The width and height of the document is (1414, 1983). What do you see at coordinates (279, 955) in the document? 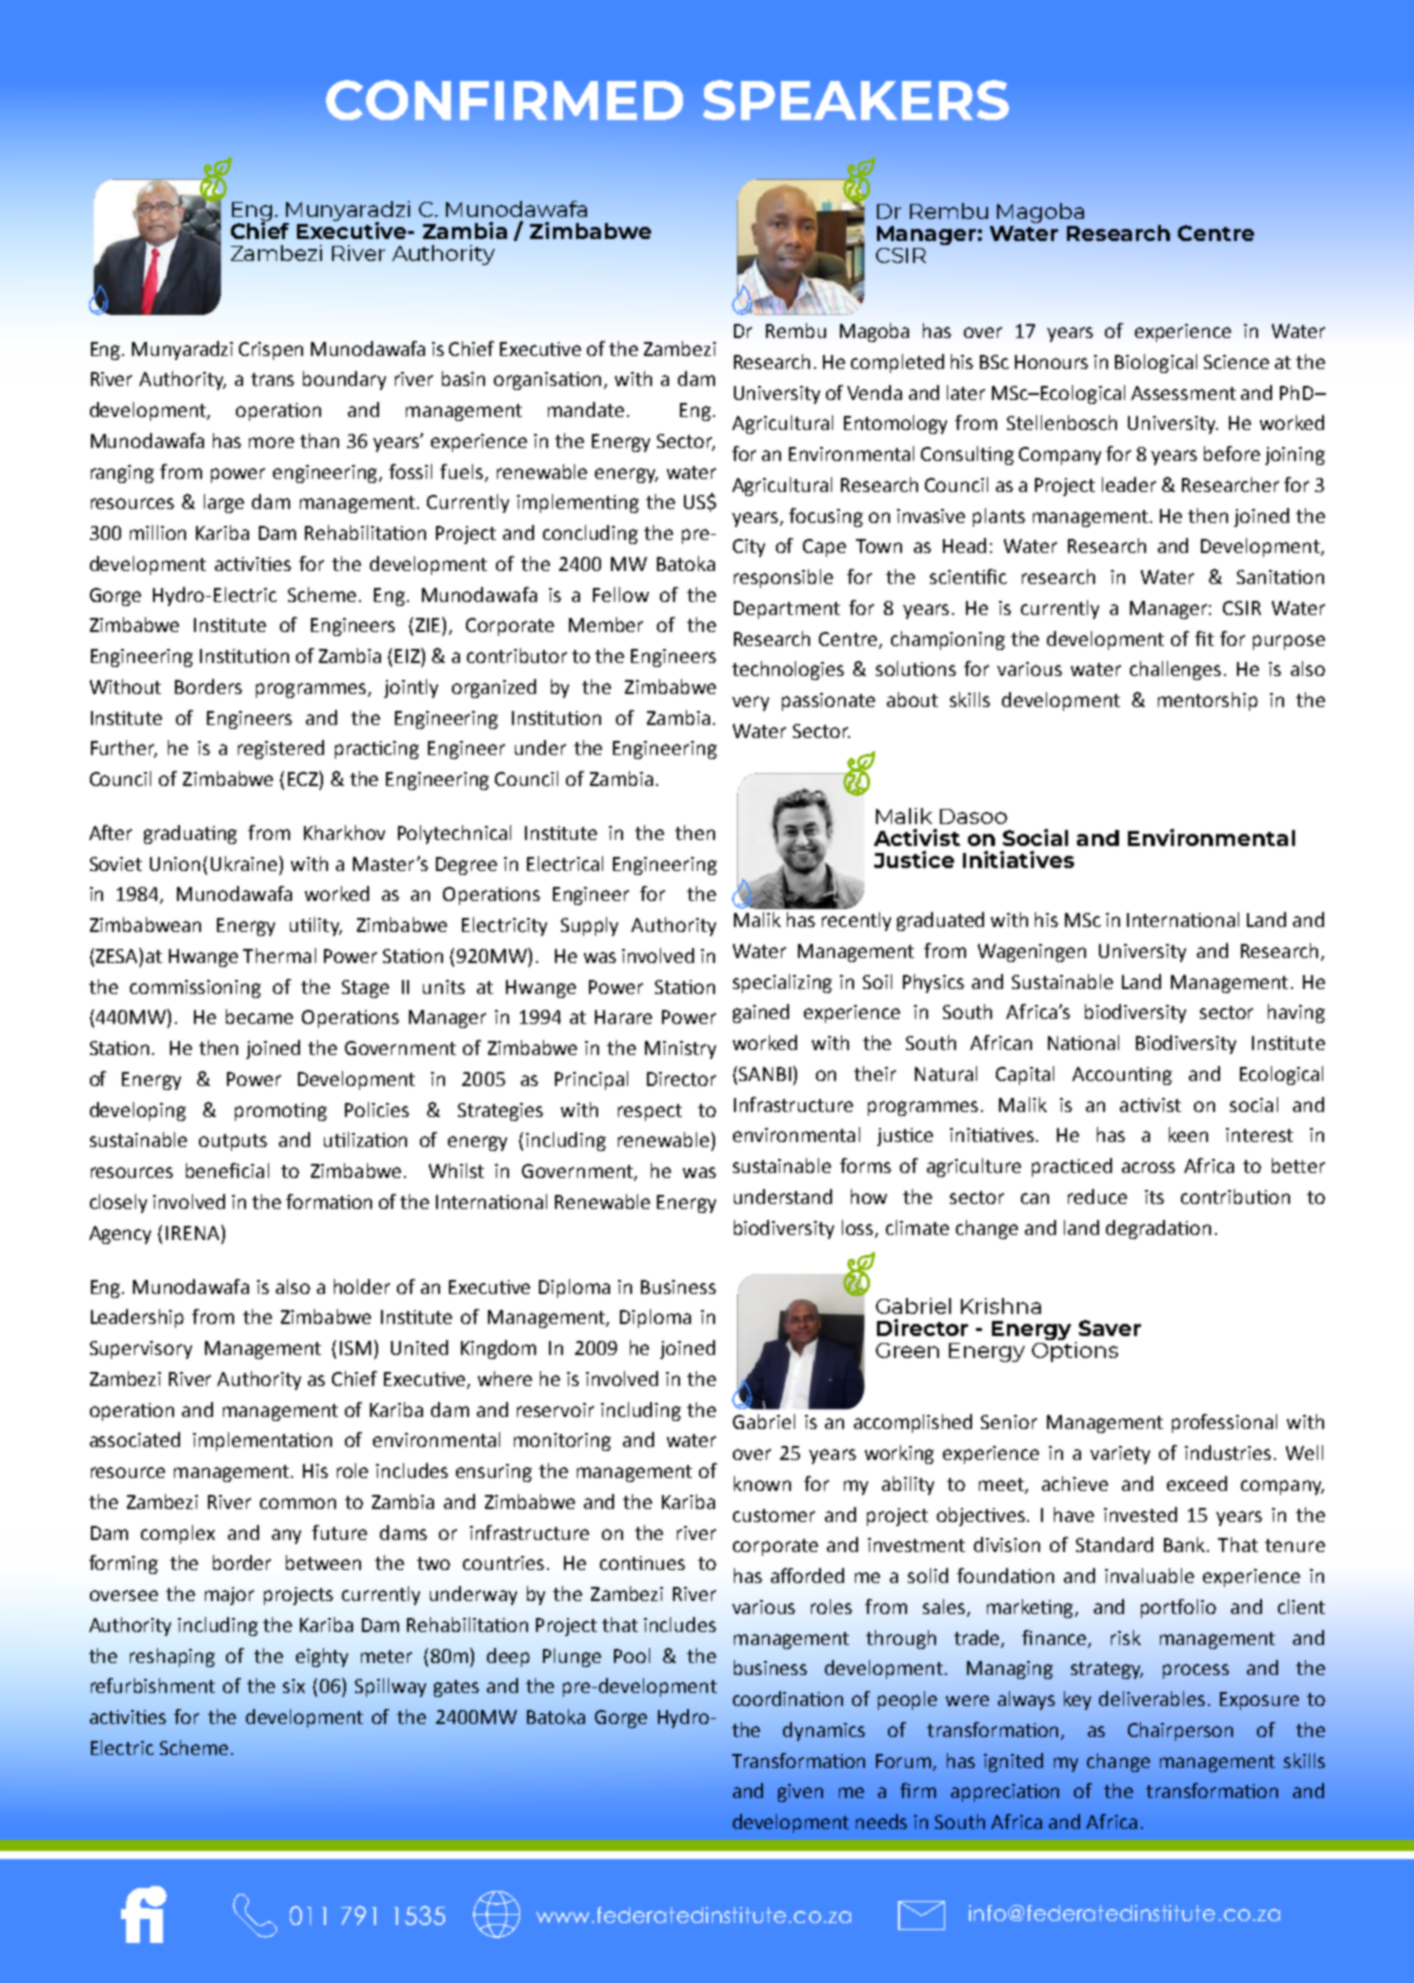
I see `Thermal` at bounding box center [279, 955].
